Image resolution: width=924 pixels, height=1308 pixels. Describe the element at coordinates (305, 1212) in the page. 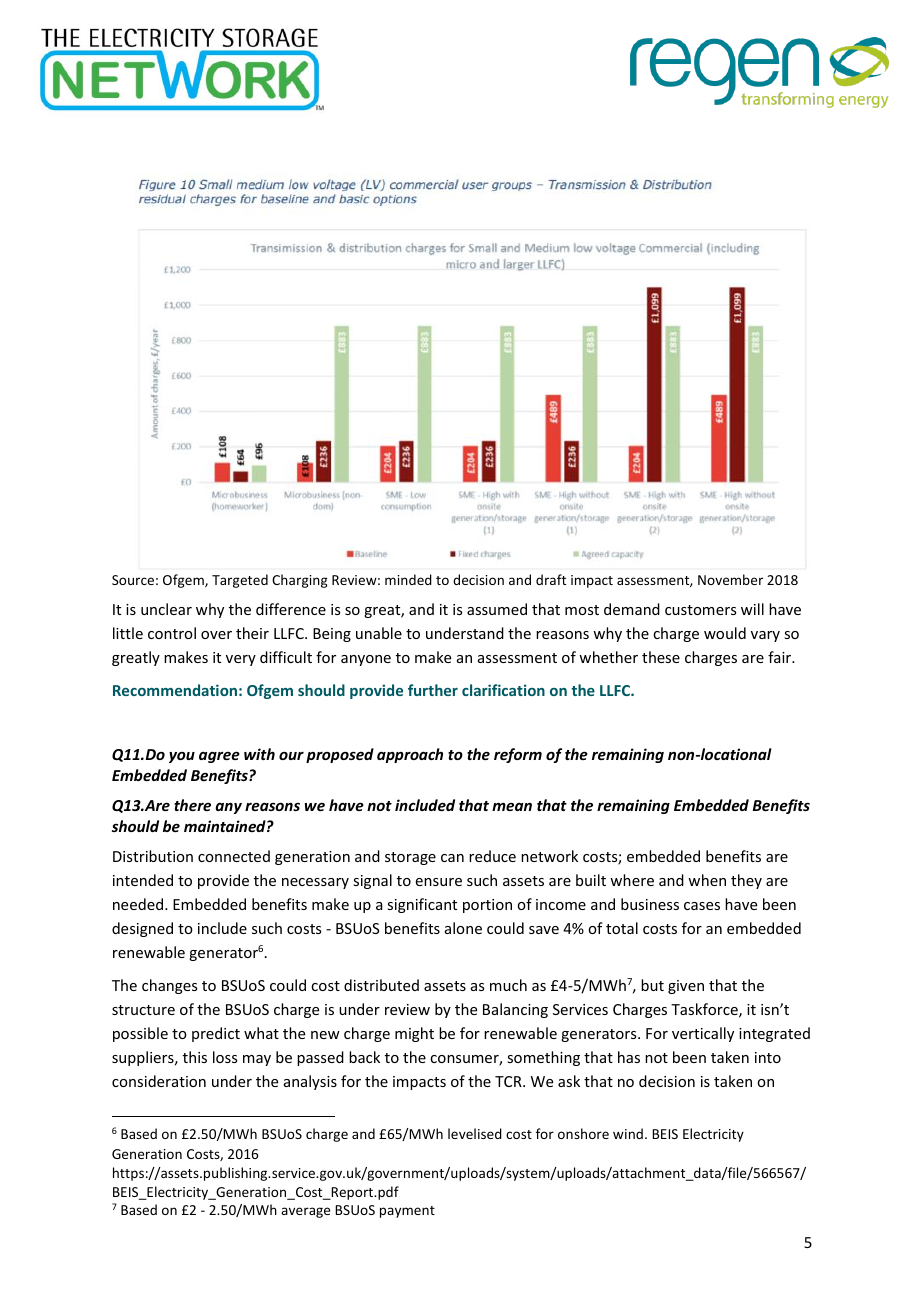

I see `average` at that location.
